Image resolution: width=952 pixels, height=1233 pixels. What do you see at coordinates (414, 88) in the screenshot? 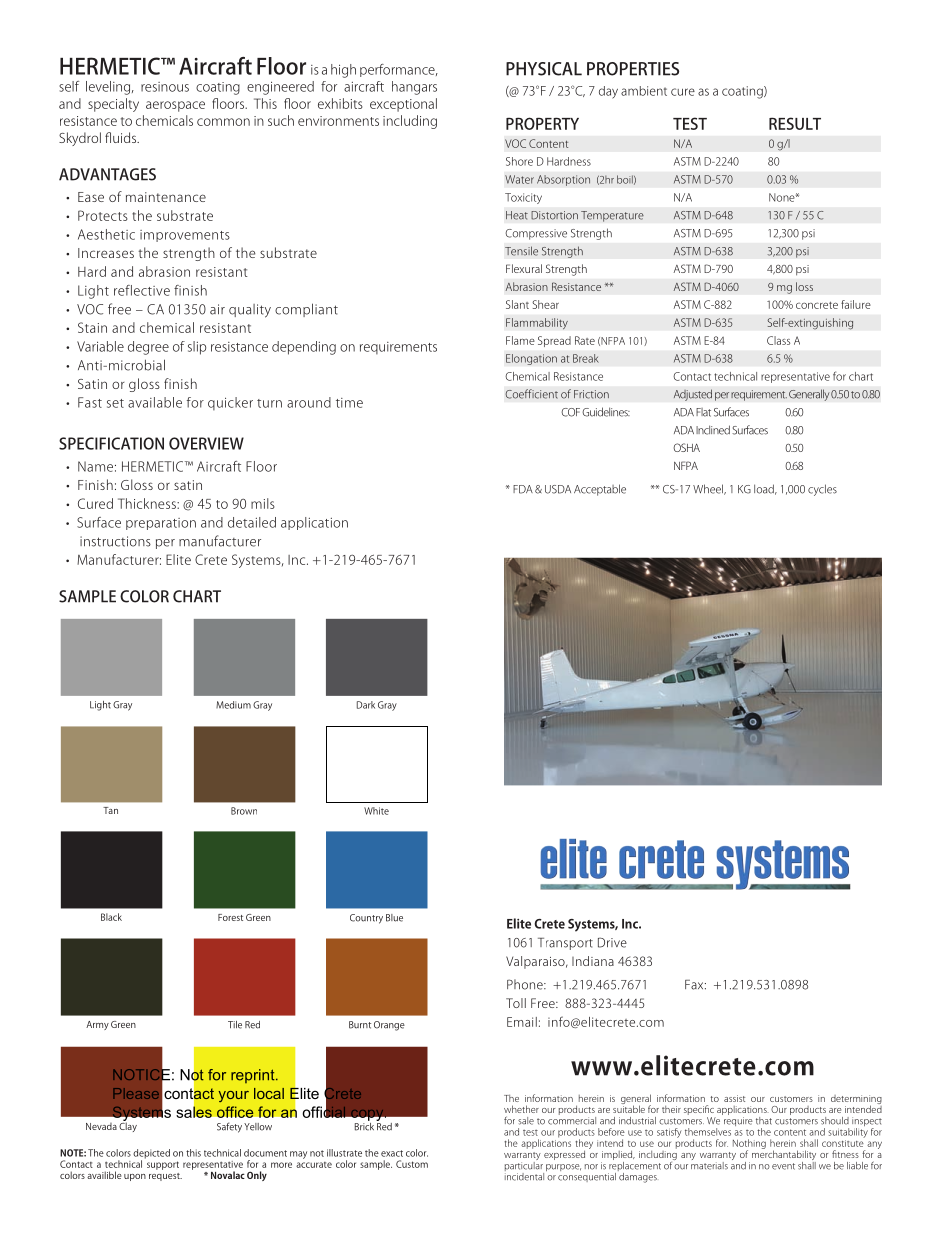
I see `hangars` at bounding box center [414, 88].
